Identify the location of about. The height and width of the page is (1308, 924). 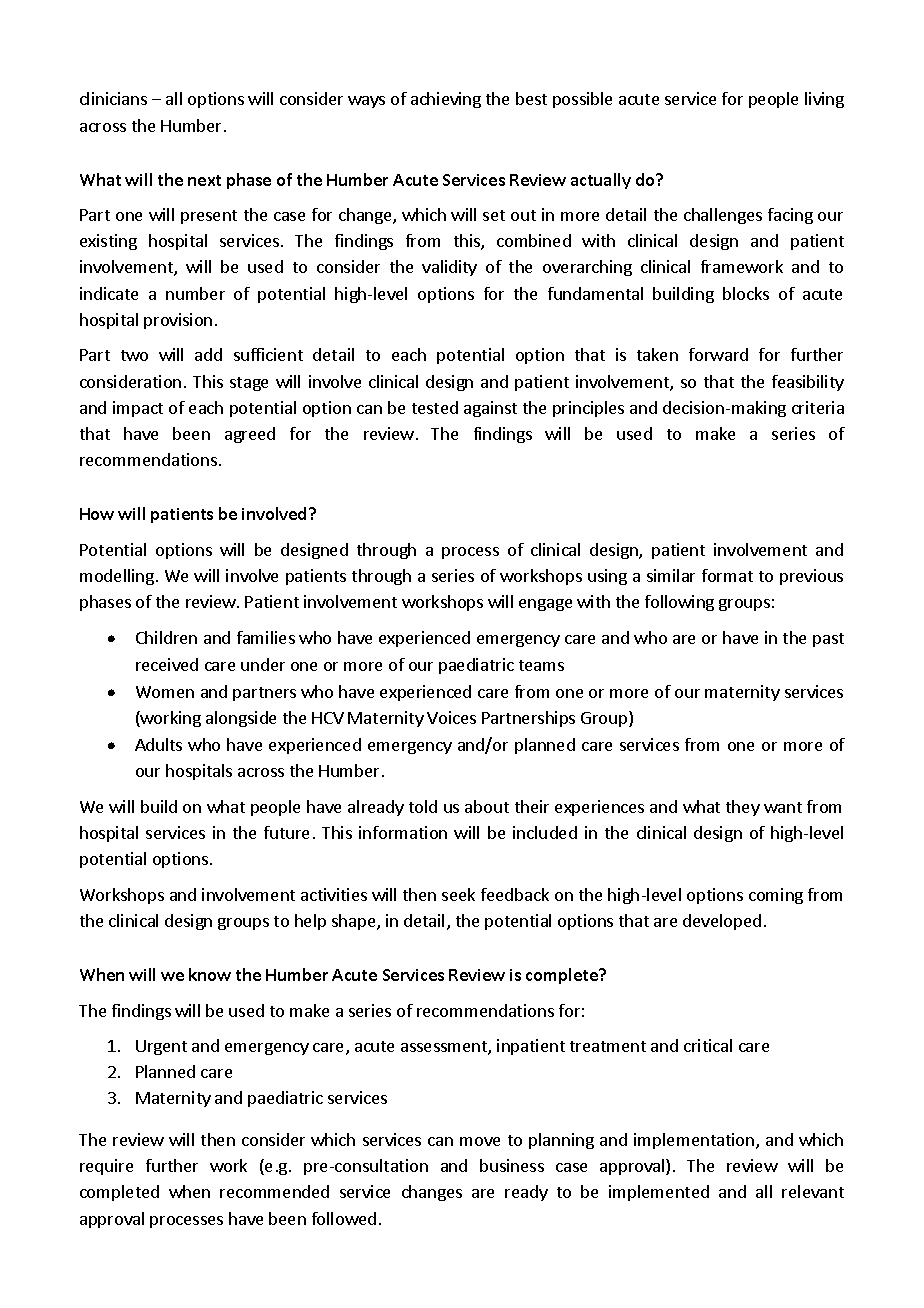
(487, 806).
